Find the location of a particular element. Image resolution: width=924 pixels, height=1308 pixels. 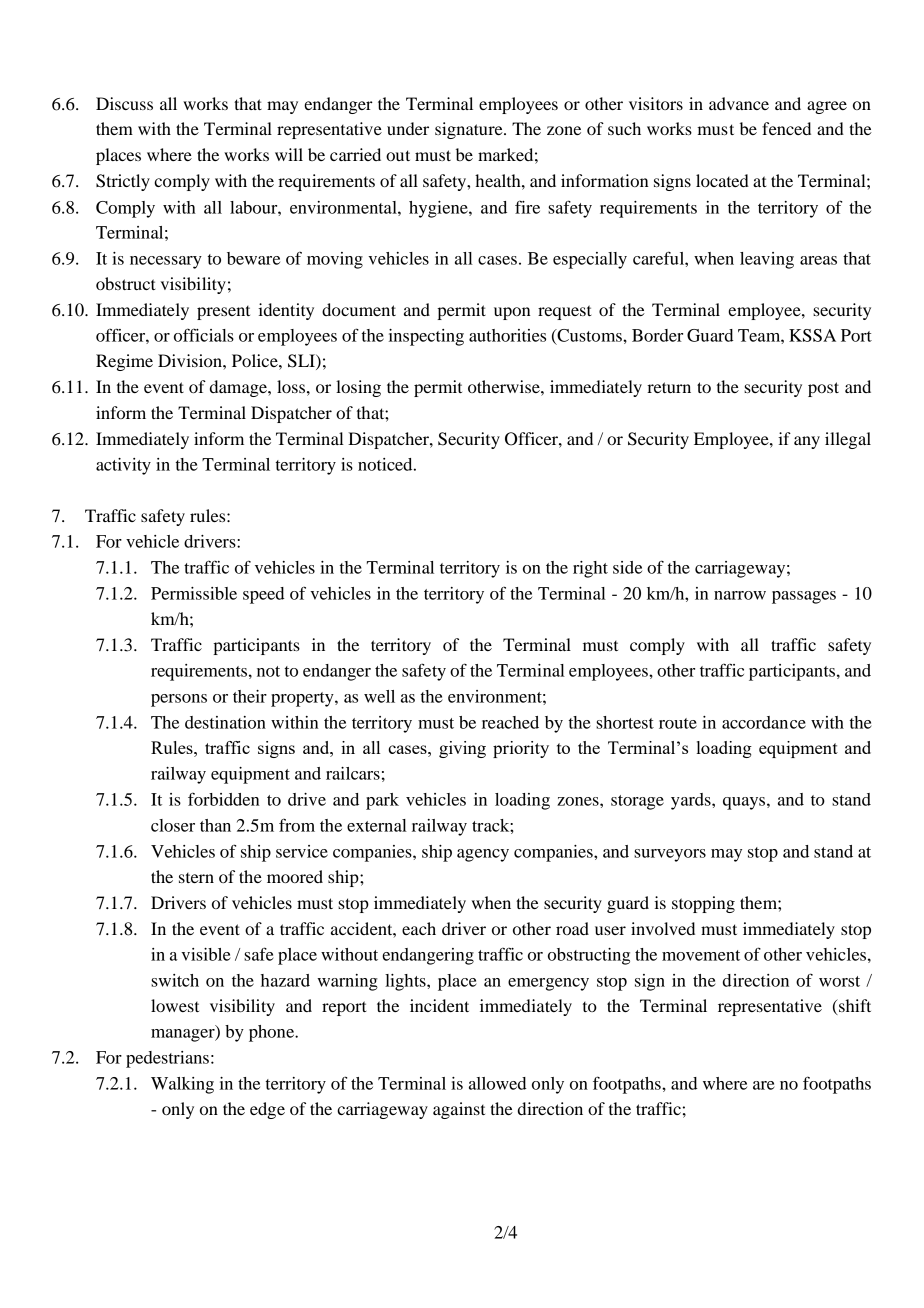

agency is located at coordinates (483, 855).
